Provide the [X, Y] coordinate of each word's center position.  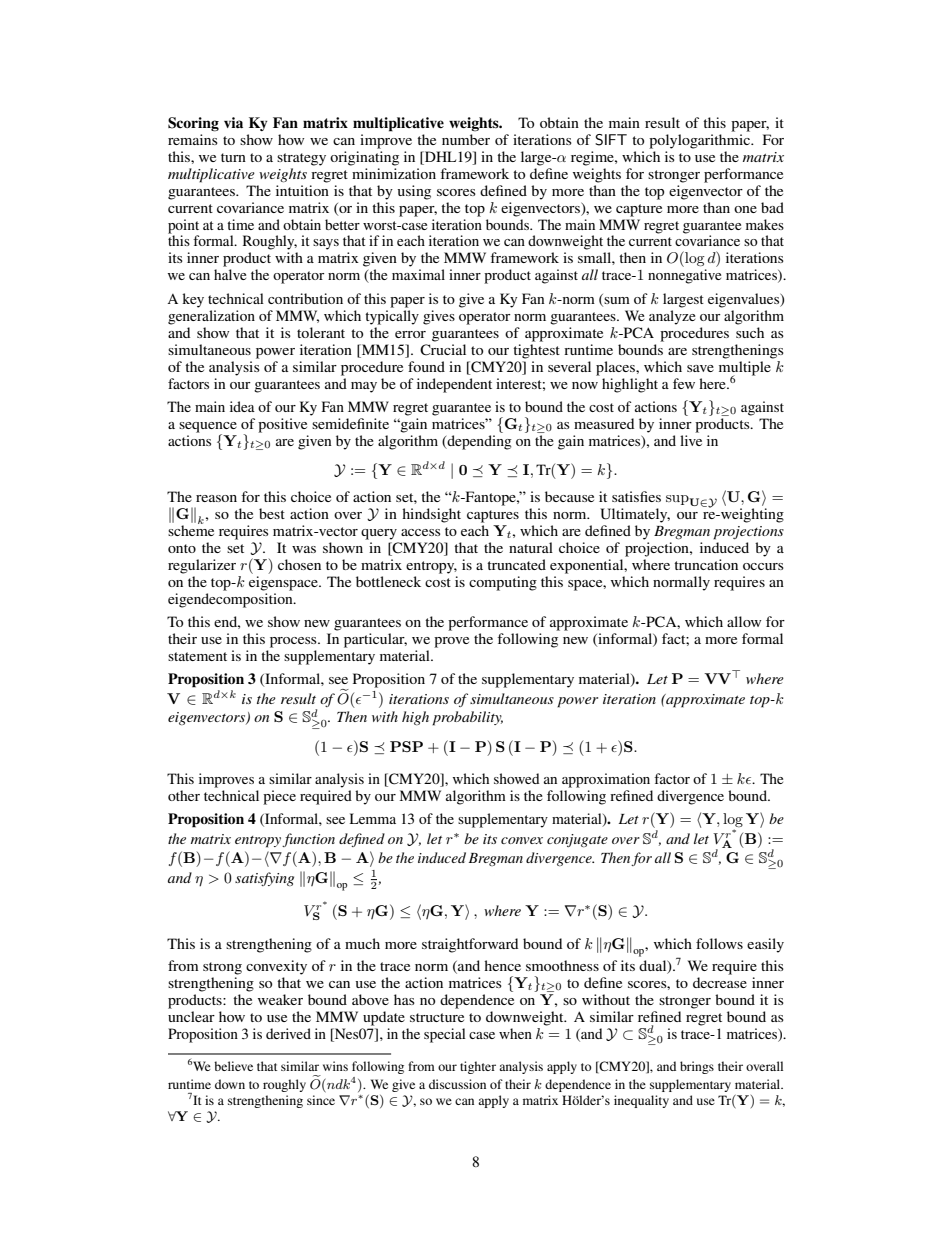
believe [233, 1066]
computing [503, 583]
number [466, 139]
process [294, 642]
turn [233, 157]
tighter [478, 1067]
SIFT [611, 140]
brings [697, 1067]
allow [744, 621]
